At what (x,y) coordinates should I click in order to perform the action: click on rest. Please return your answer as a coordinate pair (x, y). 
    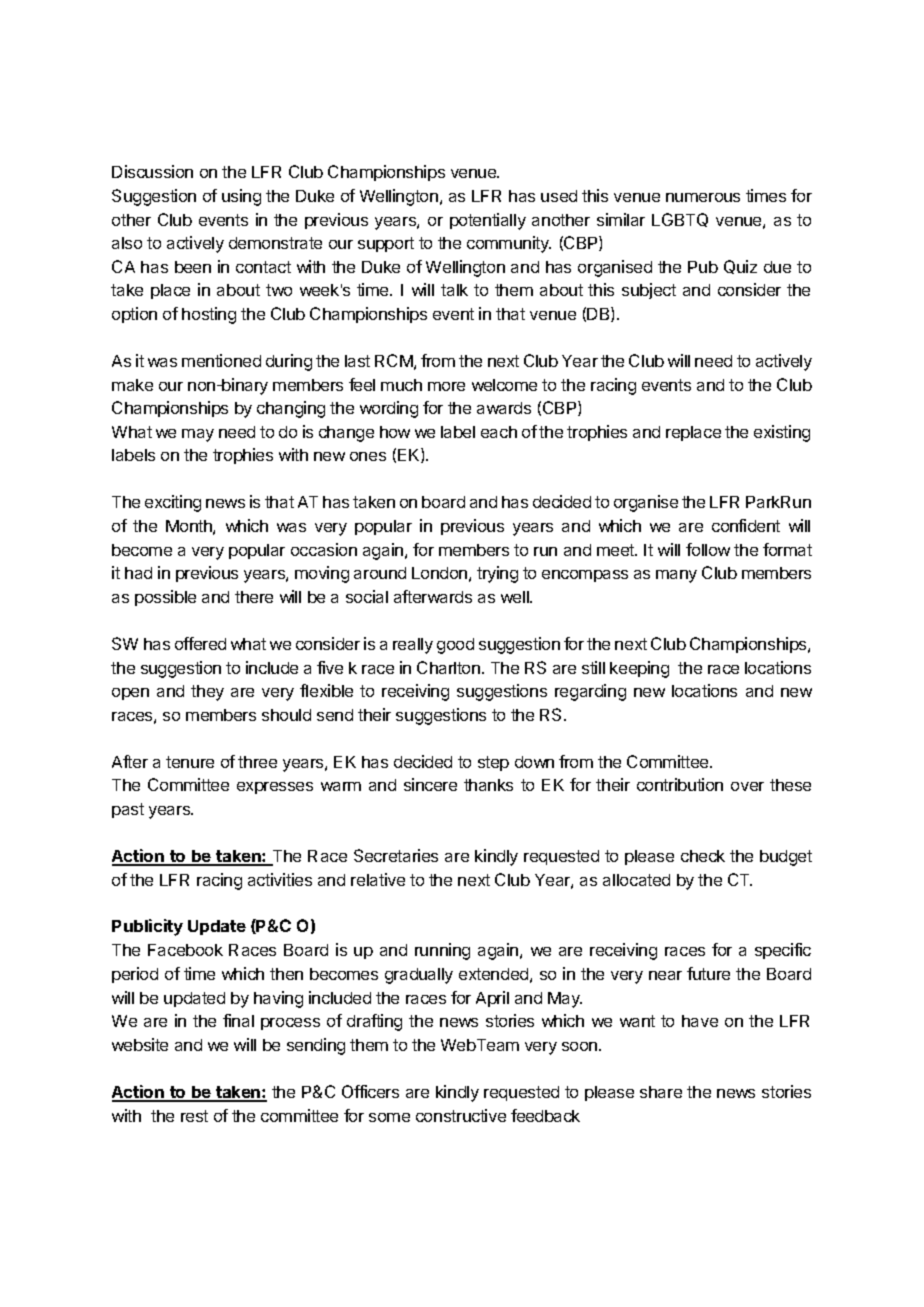
    Looking at the image, I should click on (194, 1116).
